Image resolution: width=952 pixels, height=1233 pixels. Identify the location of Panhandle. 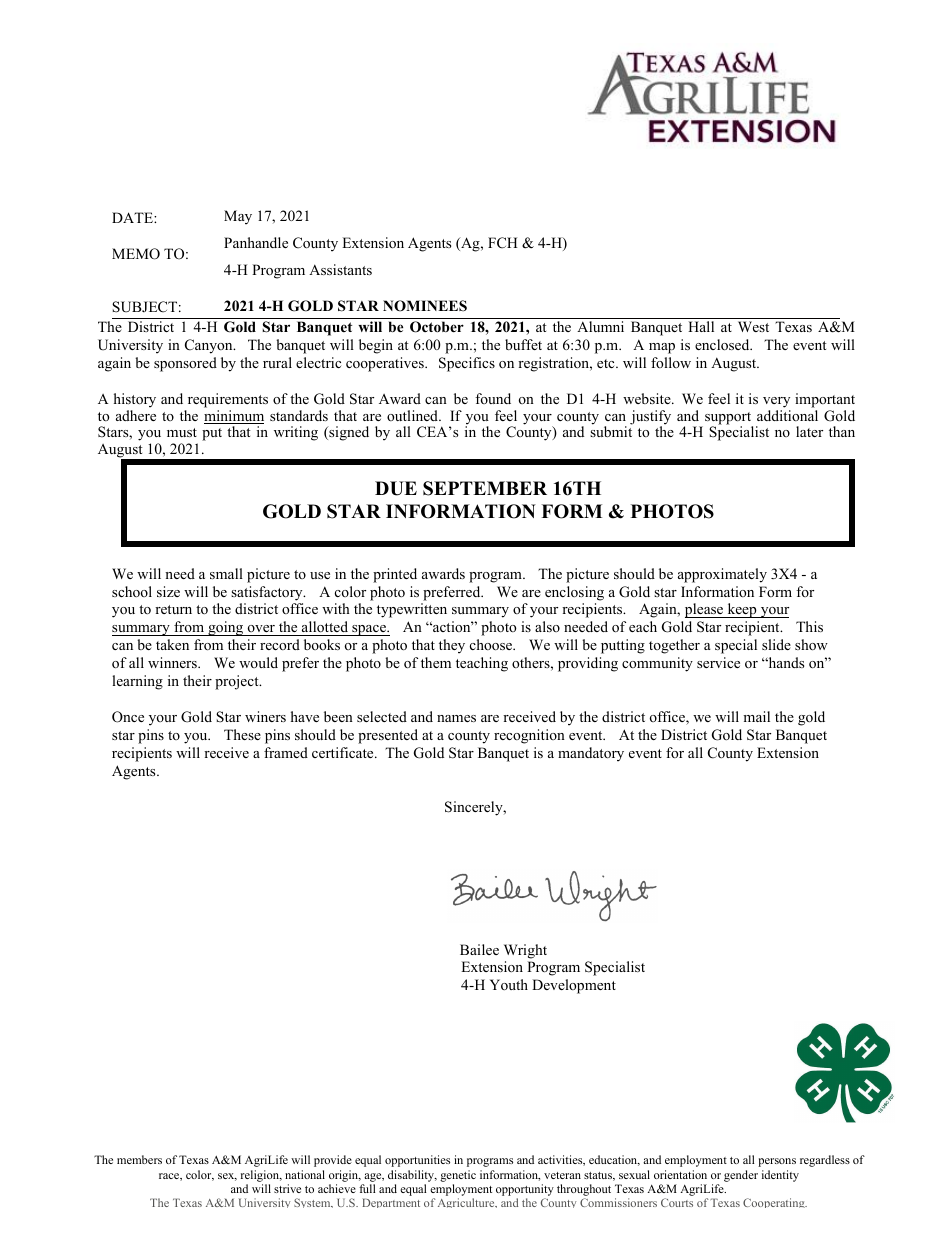
(256, 242).
